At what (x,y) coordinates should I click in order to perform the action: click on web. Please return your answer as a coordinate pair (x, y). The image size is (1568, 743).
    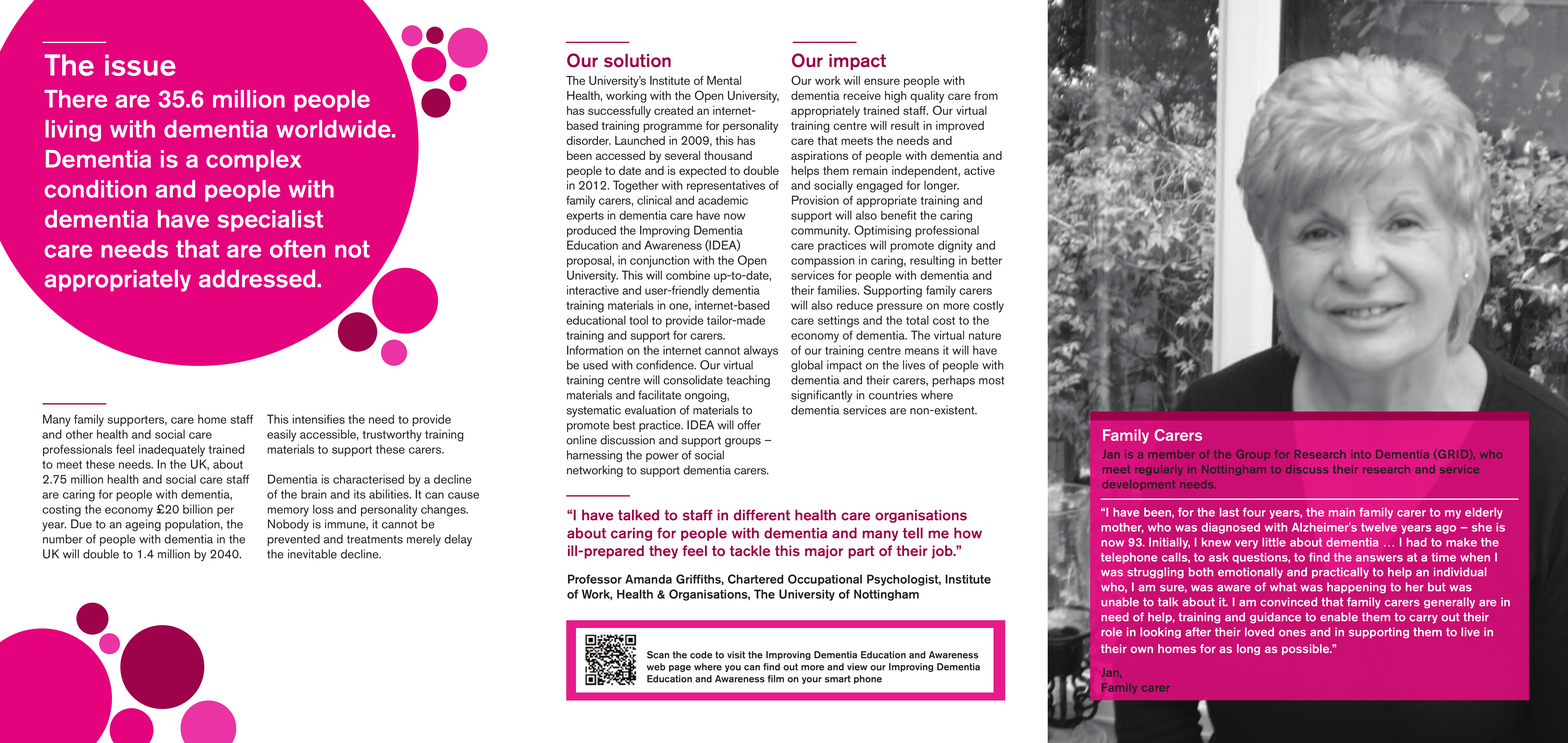
    Looking at the image, I should click on (656, 667).
